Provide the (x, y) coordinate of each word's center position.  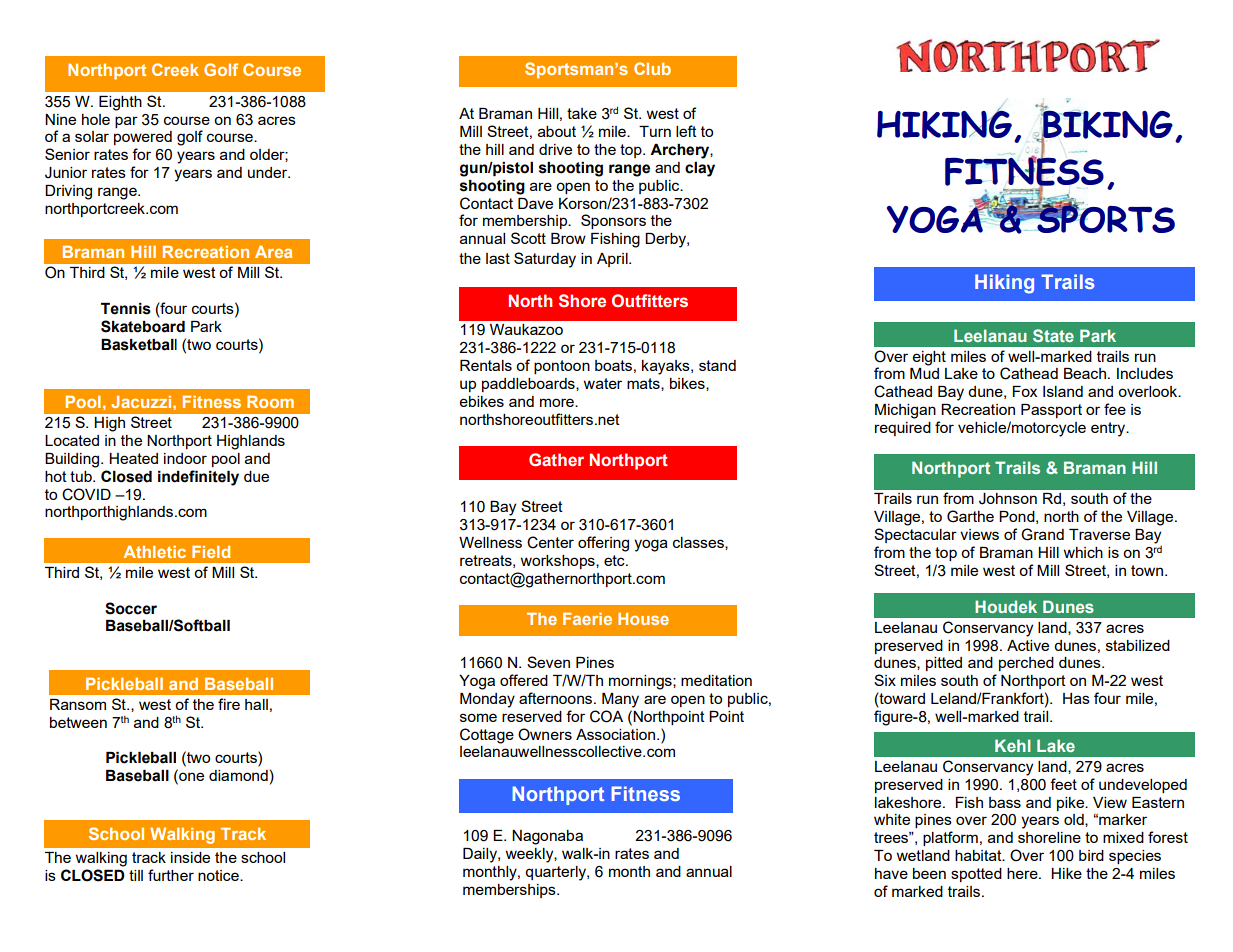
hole (96, 119)
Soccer (131, 608)
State (1053, 335)
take (582, 113)
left (686, 131)
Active (1028, 645)
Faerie (587, 619)
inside (190, 857)
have (891, 873)
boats (613, 365)
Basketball (139, 345)
